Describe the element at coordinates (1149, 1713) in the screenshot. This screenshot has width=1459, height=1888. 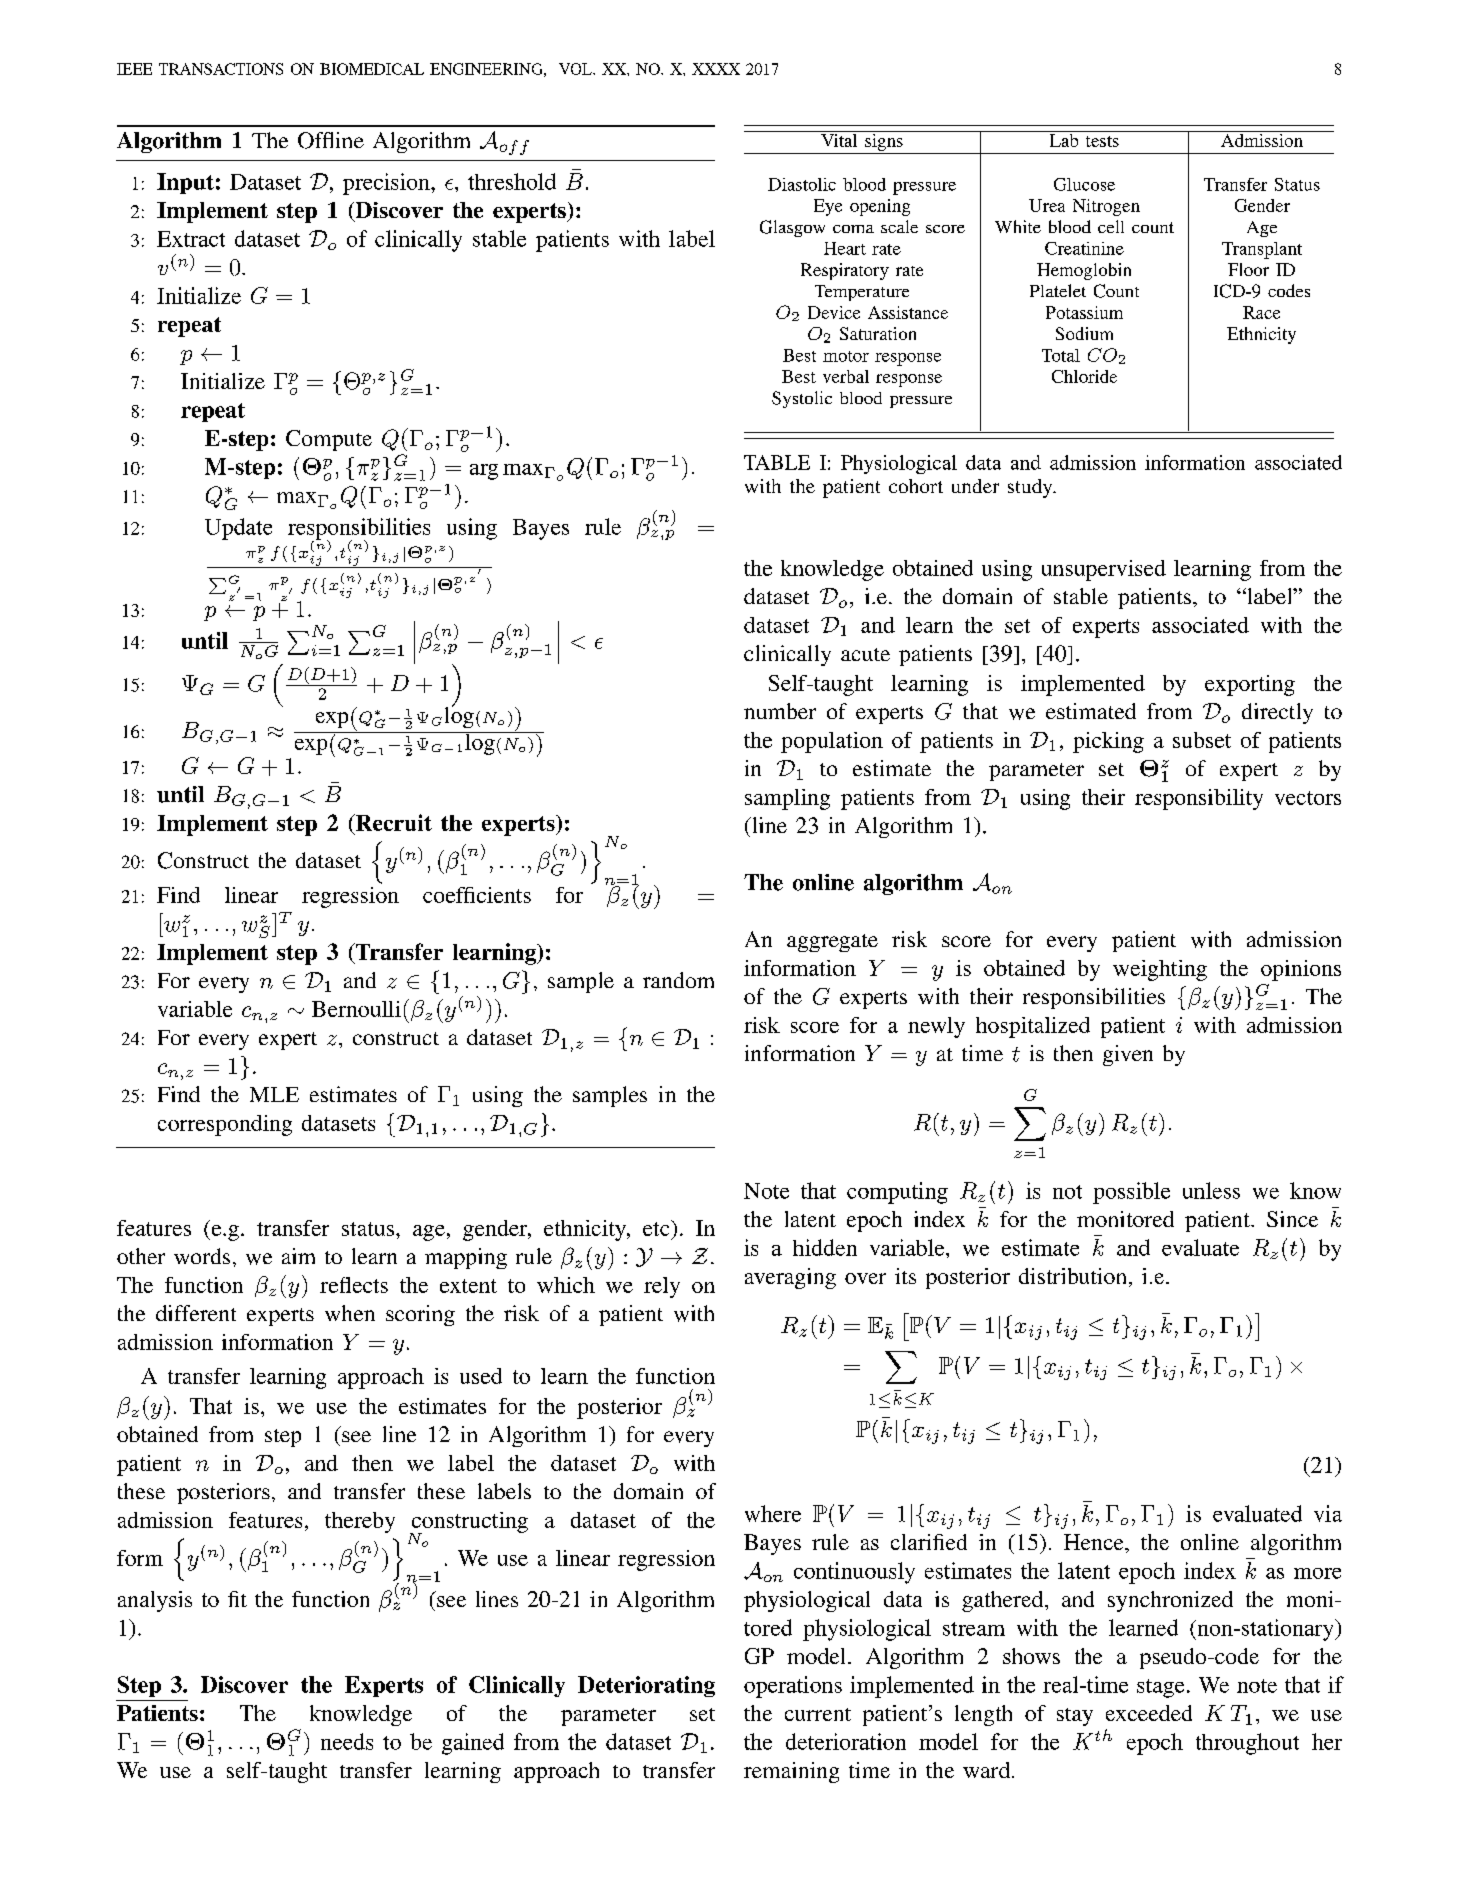
I see `exceeded` at that location.
